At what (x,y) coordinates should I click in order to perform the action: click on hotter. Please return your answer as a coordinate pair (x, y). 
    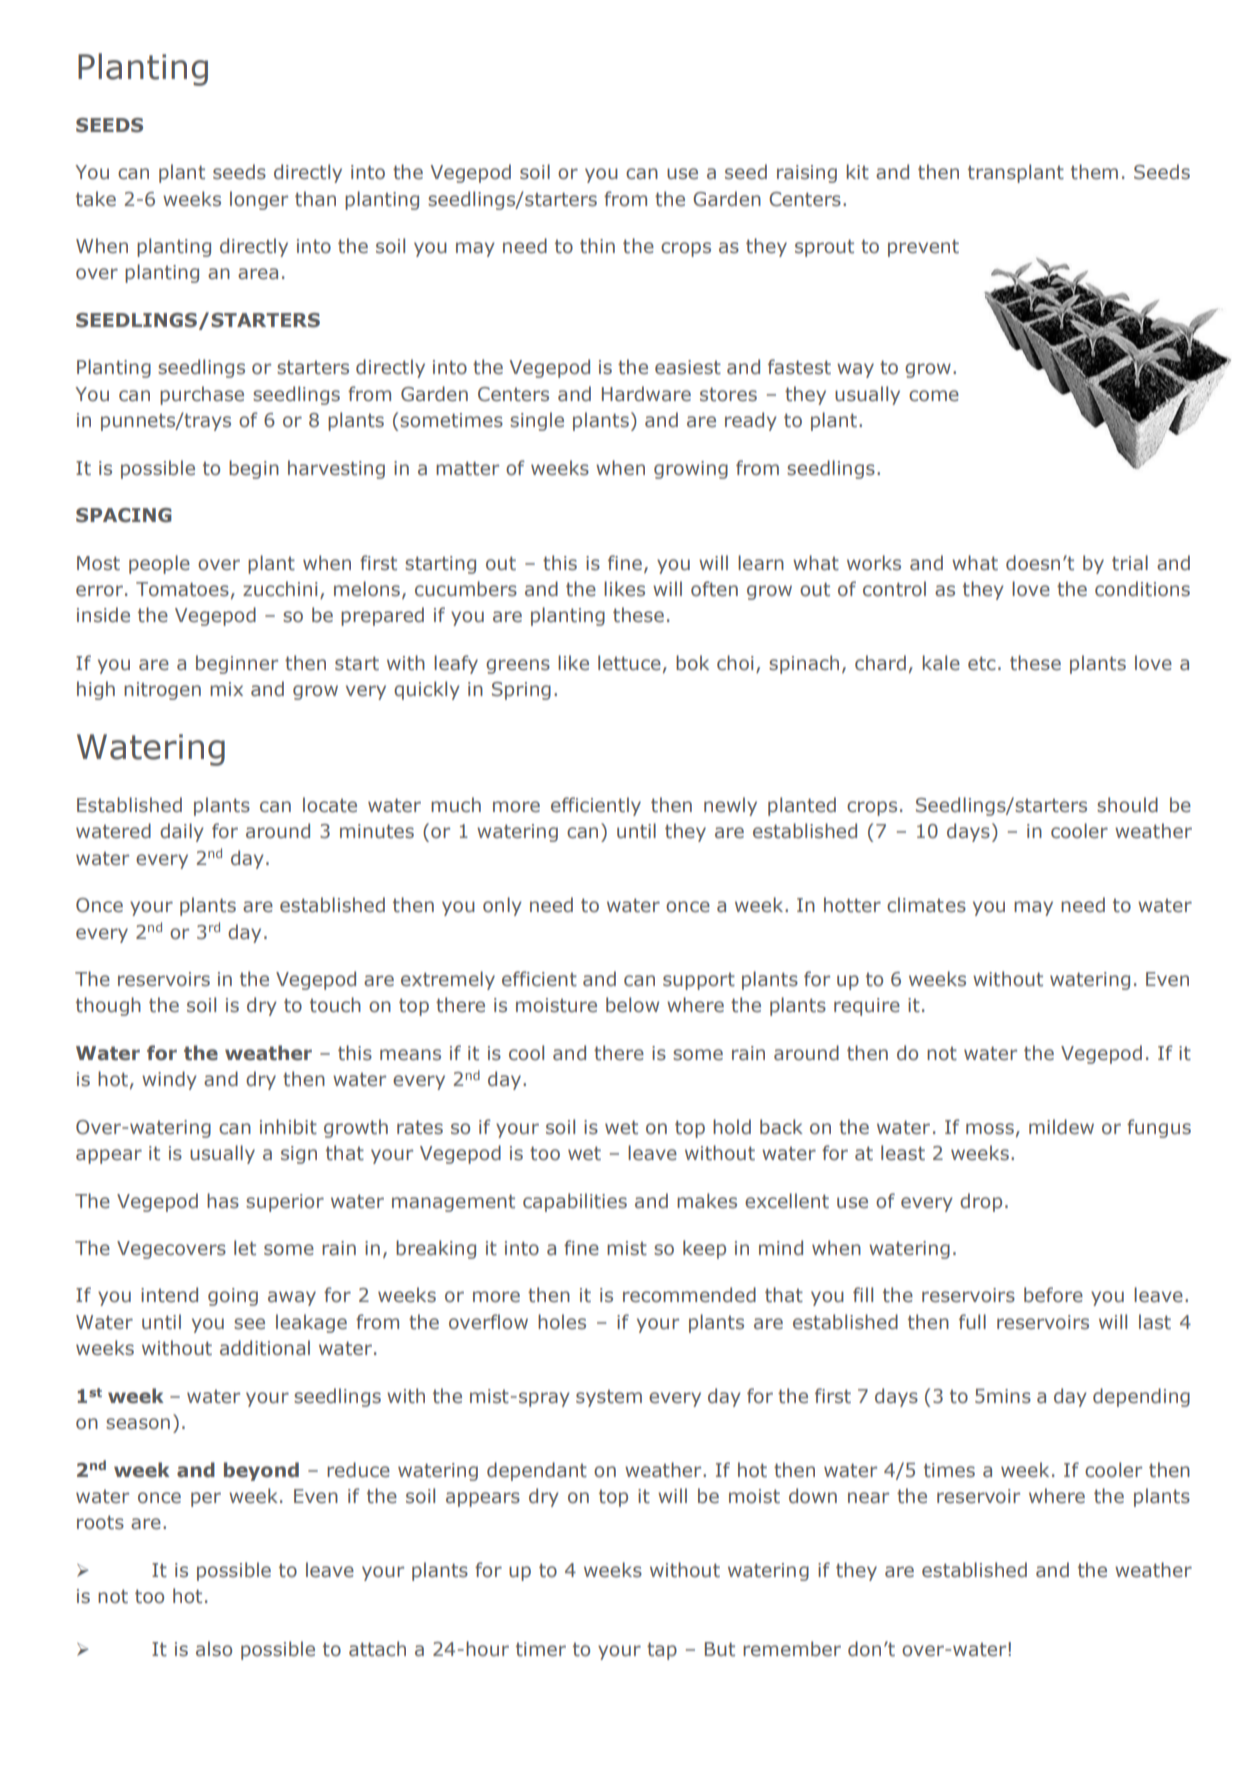
    Looking at the image, I should click on (852, 905).
